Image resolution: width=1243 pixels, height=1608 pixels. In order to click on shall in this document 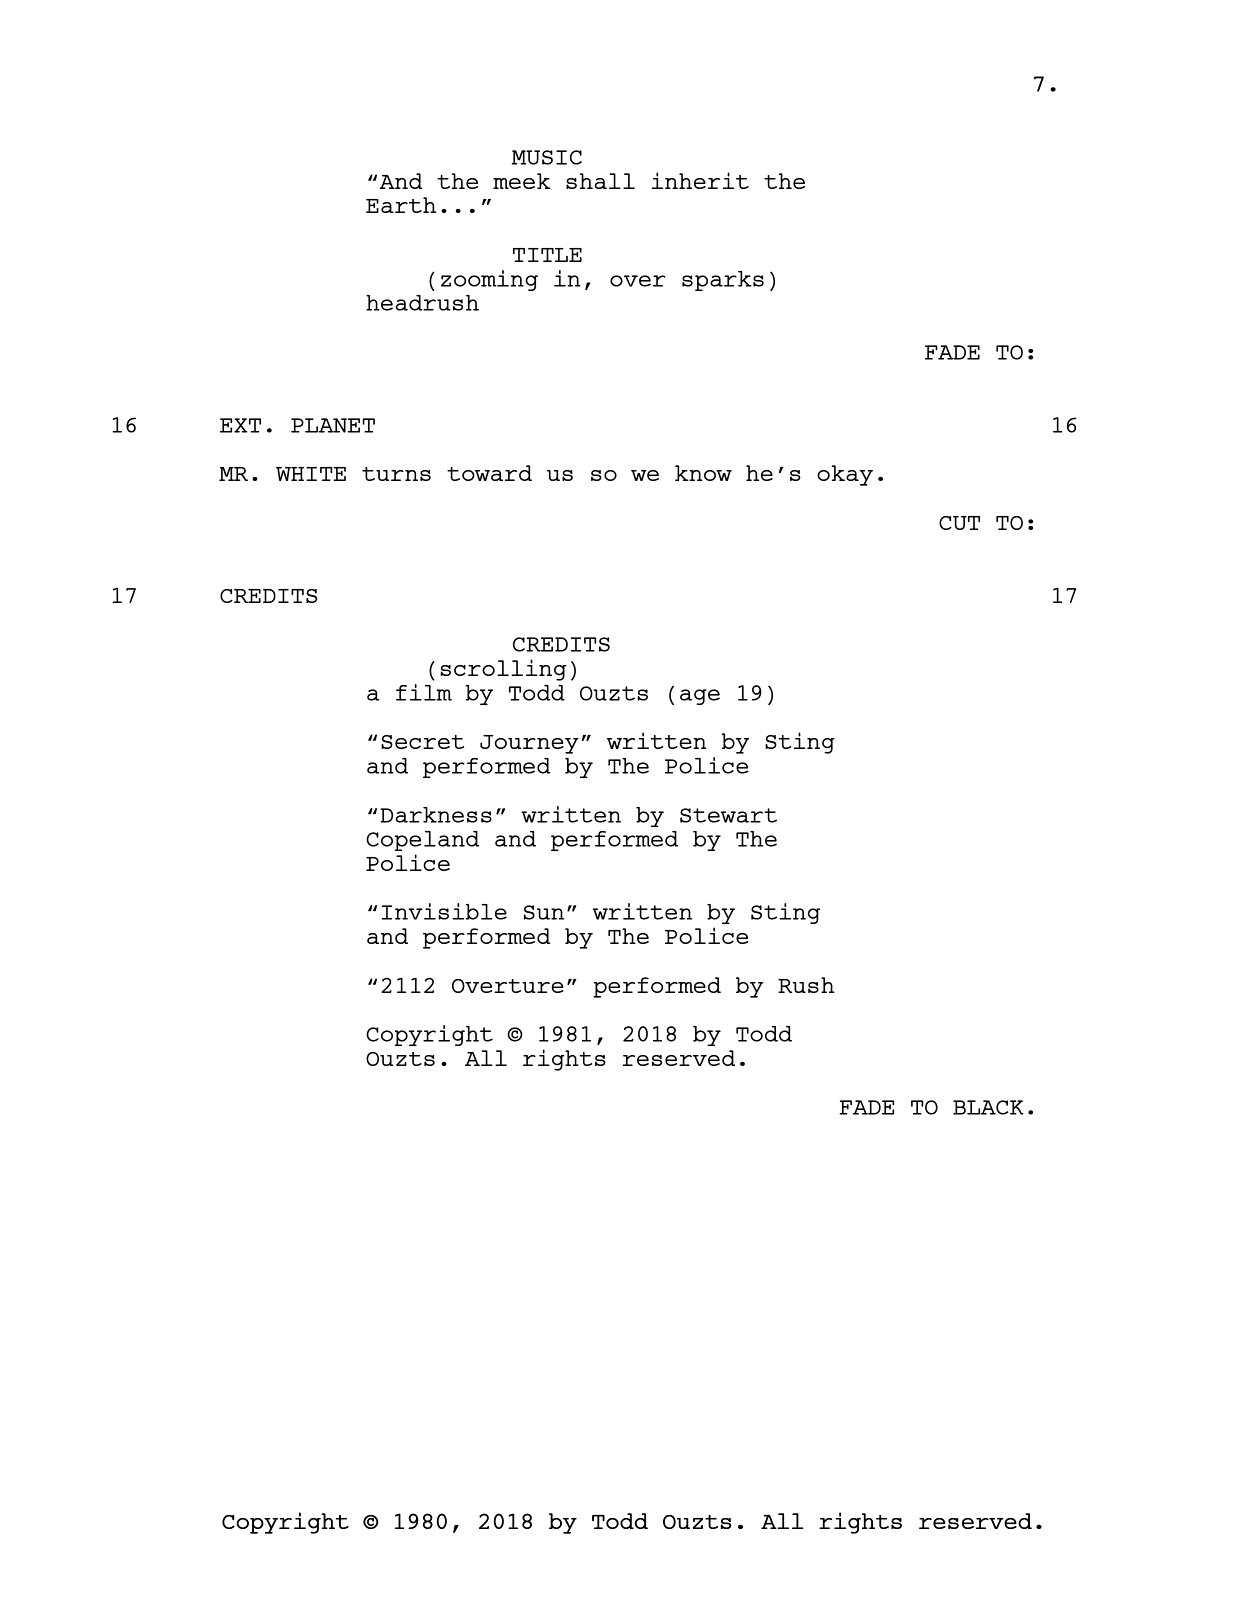, I will do `click(600, 181)`.
